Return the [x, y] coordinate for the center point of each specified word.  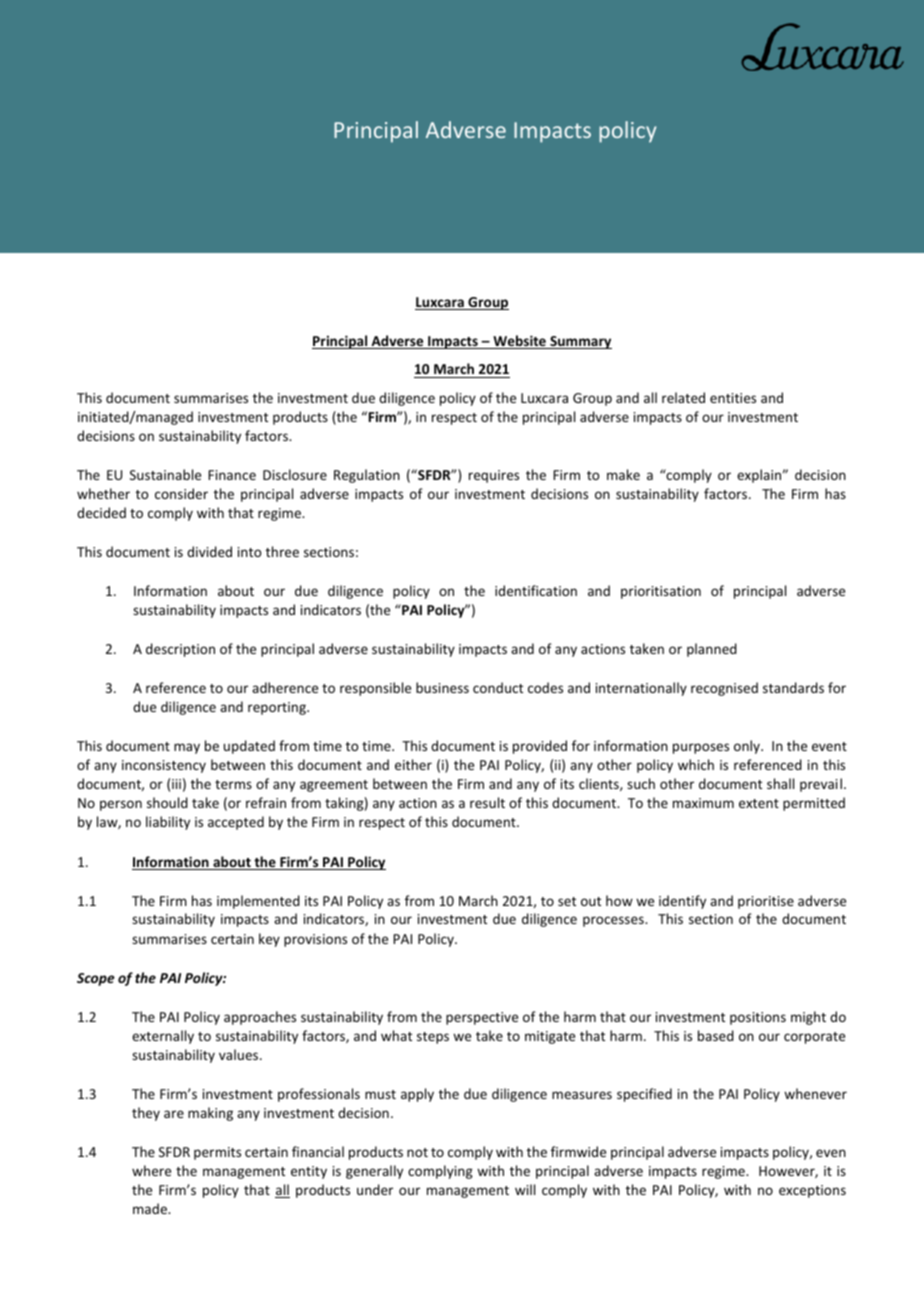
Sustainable [165, 474]
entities [733, 398]
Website [519, 342]
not [417, 1152]
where [151, 1170]
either [413, 764]
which [696, 764]
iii [176, 784]
